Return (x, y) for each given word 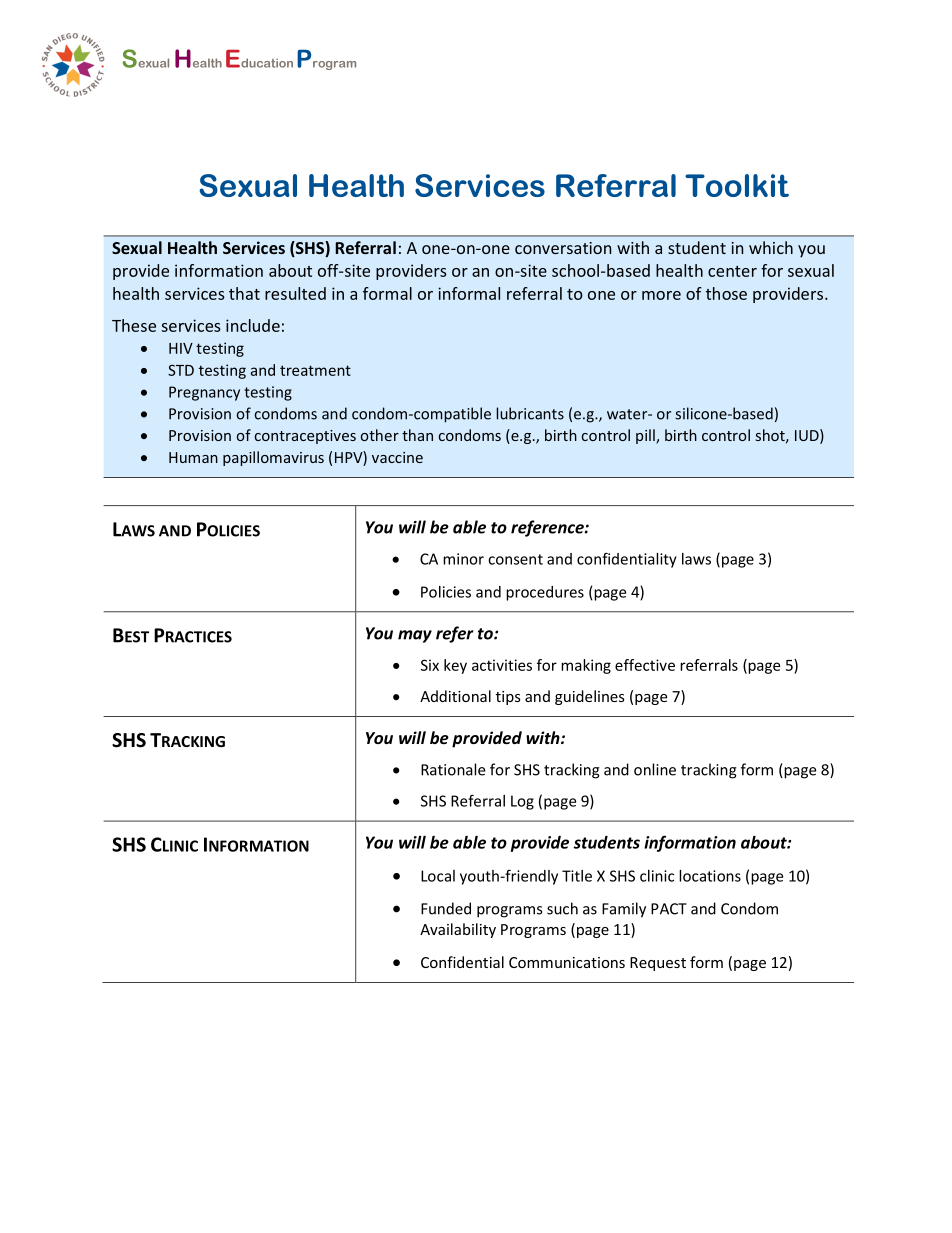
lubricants (530, 413)
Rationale (453, 769)
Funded (446, 908)
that (244, 293)
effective (645, 665)
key (455, 666)
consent (515, 559)
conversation (563, 248)
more (661, 295)
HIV (181, 348)
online (655, 769)
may (415, 636)
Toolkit (737, 185)
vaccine (397, 457)
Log (522, 802)
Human (193, 457)
